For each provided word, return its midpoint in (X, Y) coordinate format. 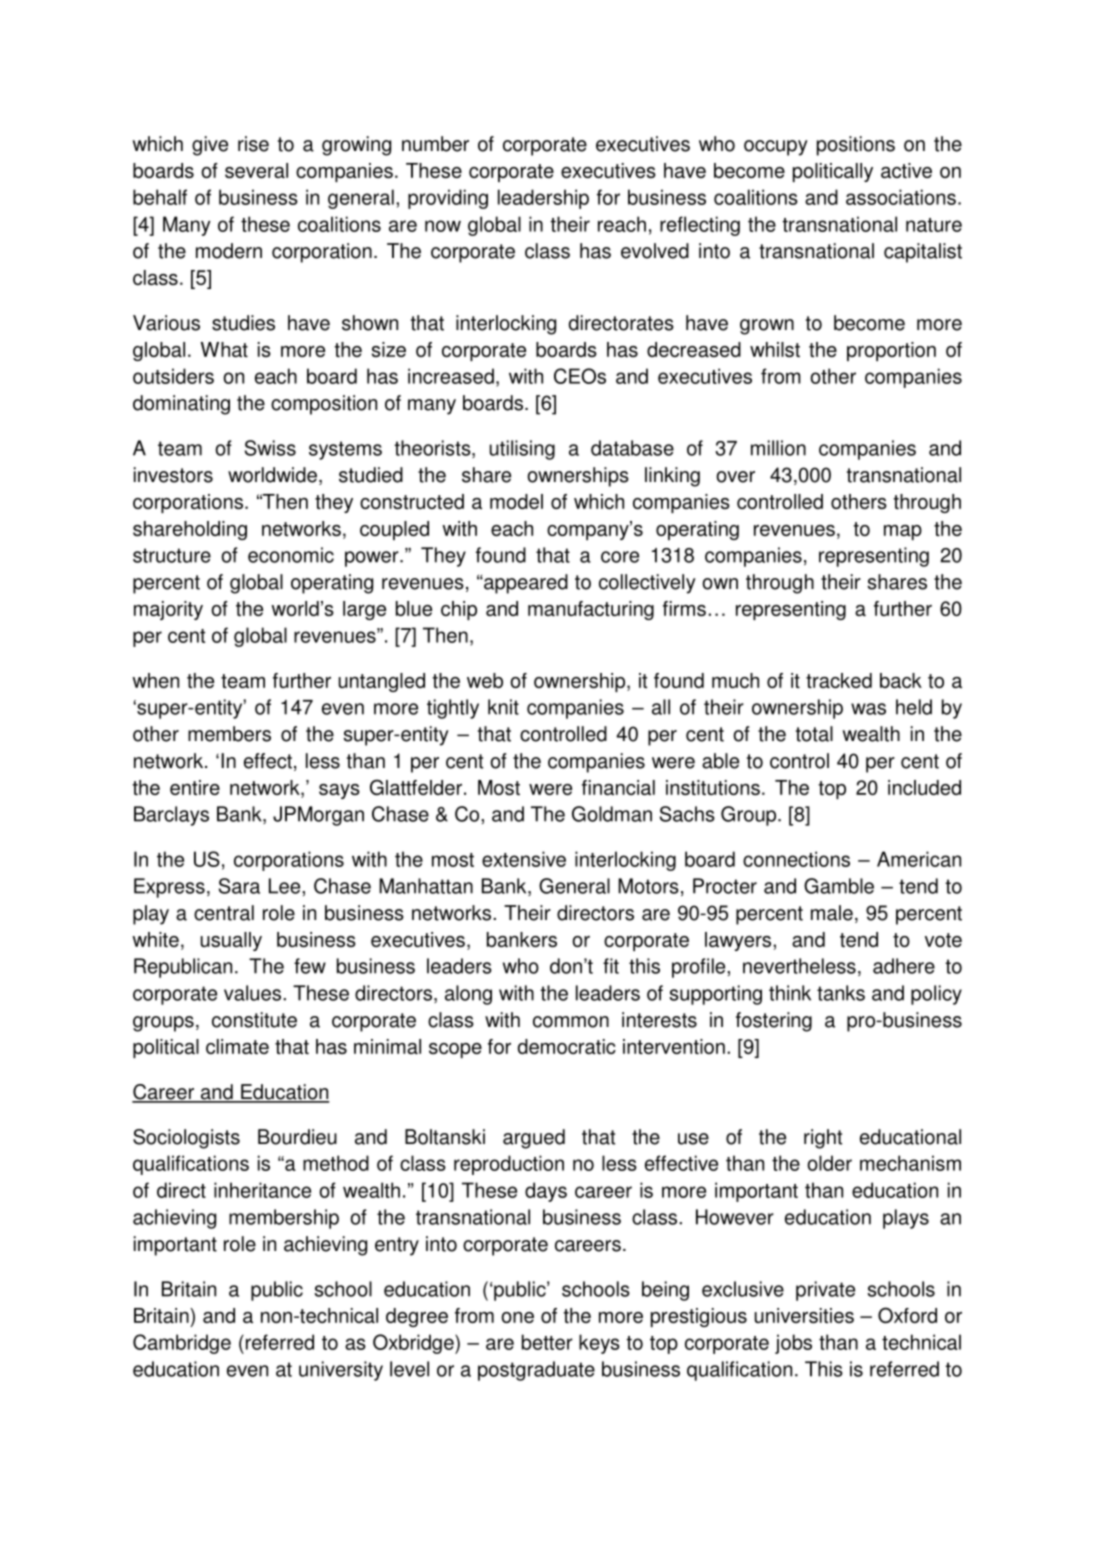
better (547, 1342)
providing (448, 199)
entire (195, 787)
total (814, 734)
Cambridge (182, 1344)
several (256, 170)
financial (618, 787)
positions (856, 146)
